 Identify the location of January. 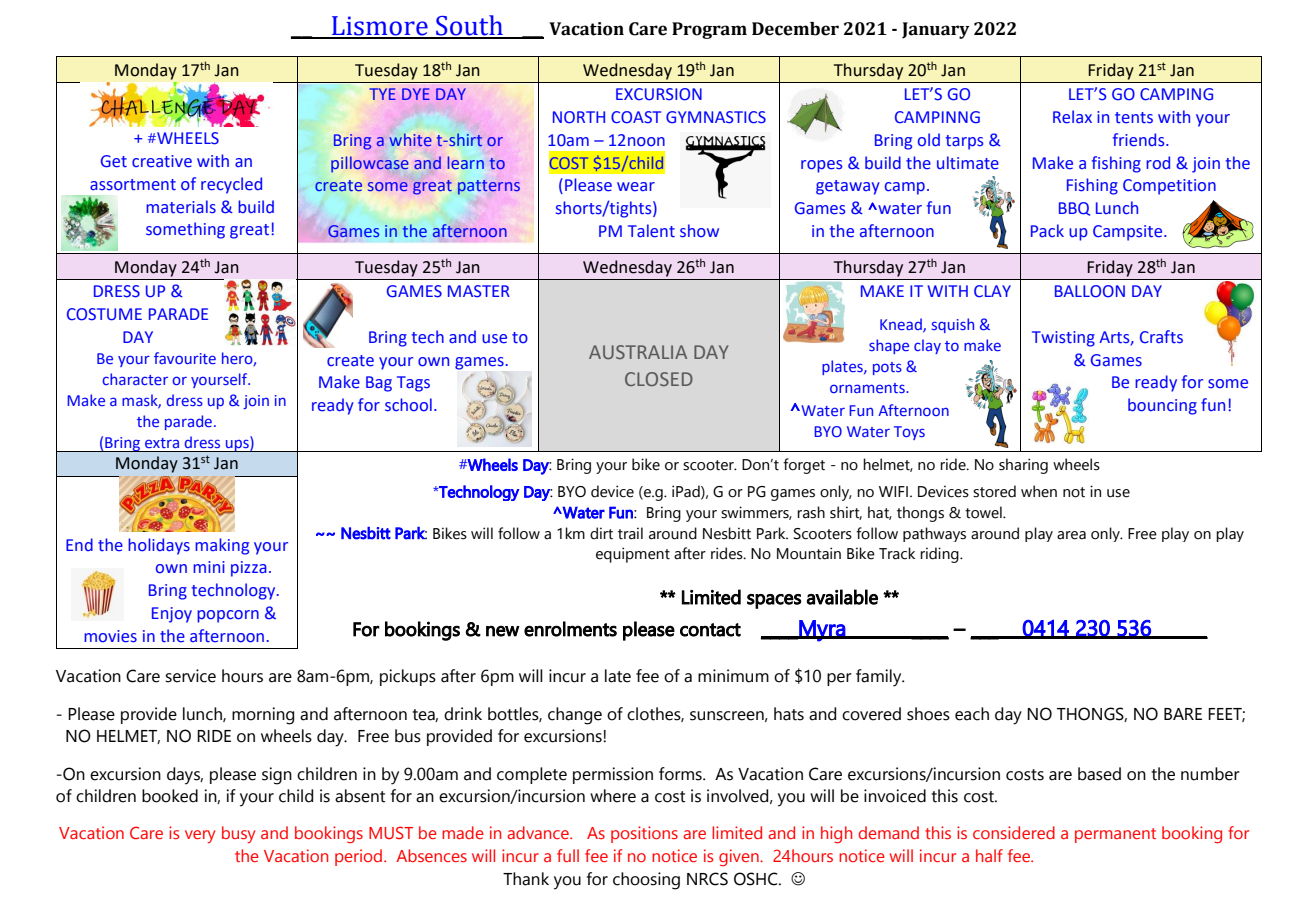
(936, 30).
